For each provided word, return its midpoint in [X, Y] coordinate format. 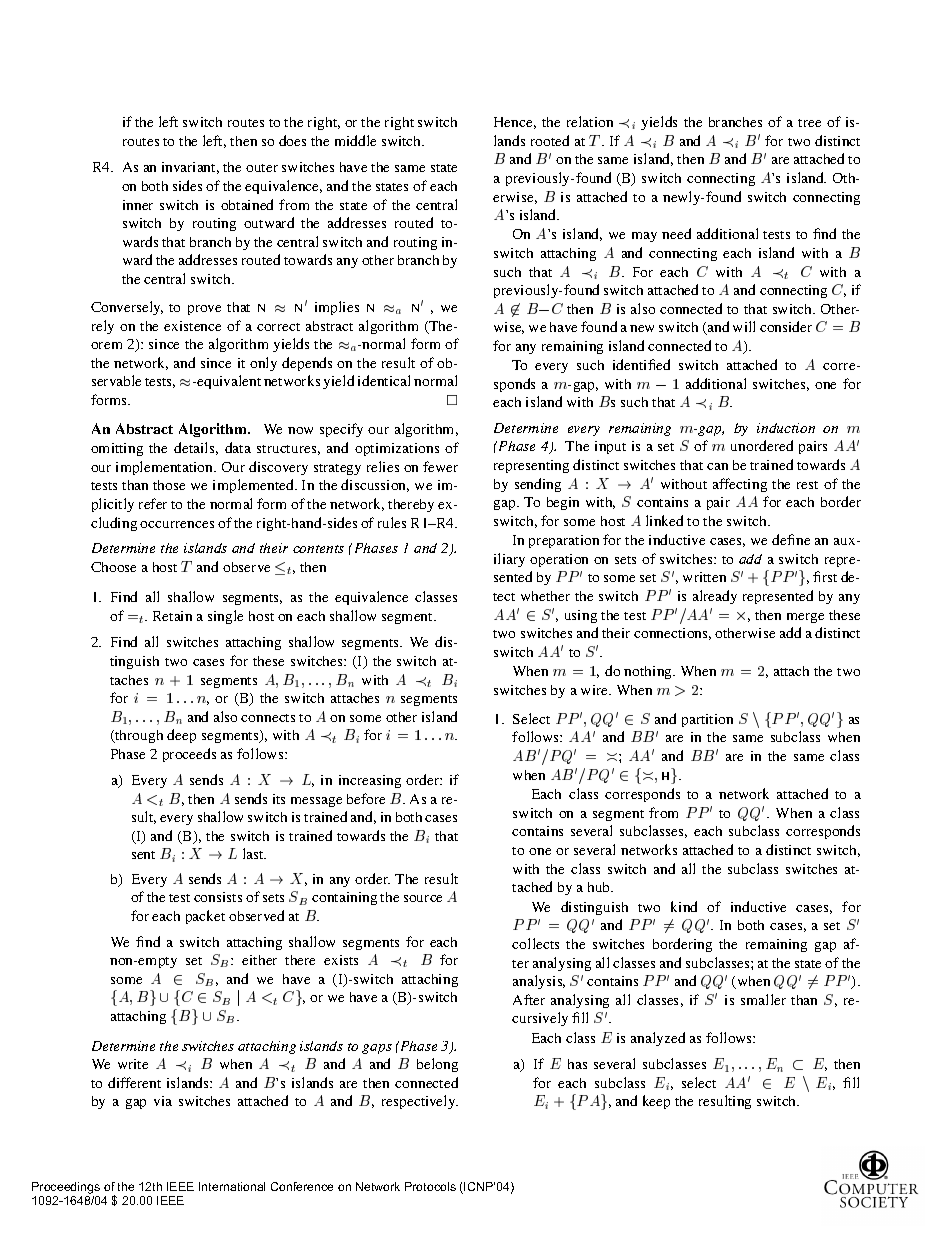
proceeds [189, 755]
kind [684, 906]
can [717, 466]
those [169, 485]
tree [809, 123]
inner [138, 205]
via [163, 1101]
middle [355, 140]
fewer [440, 466]
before [366, 798]
